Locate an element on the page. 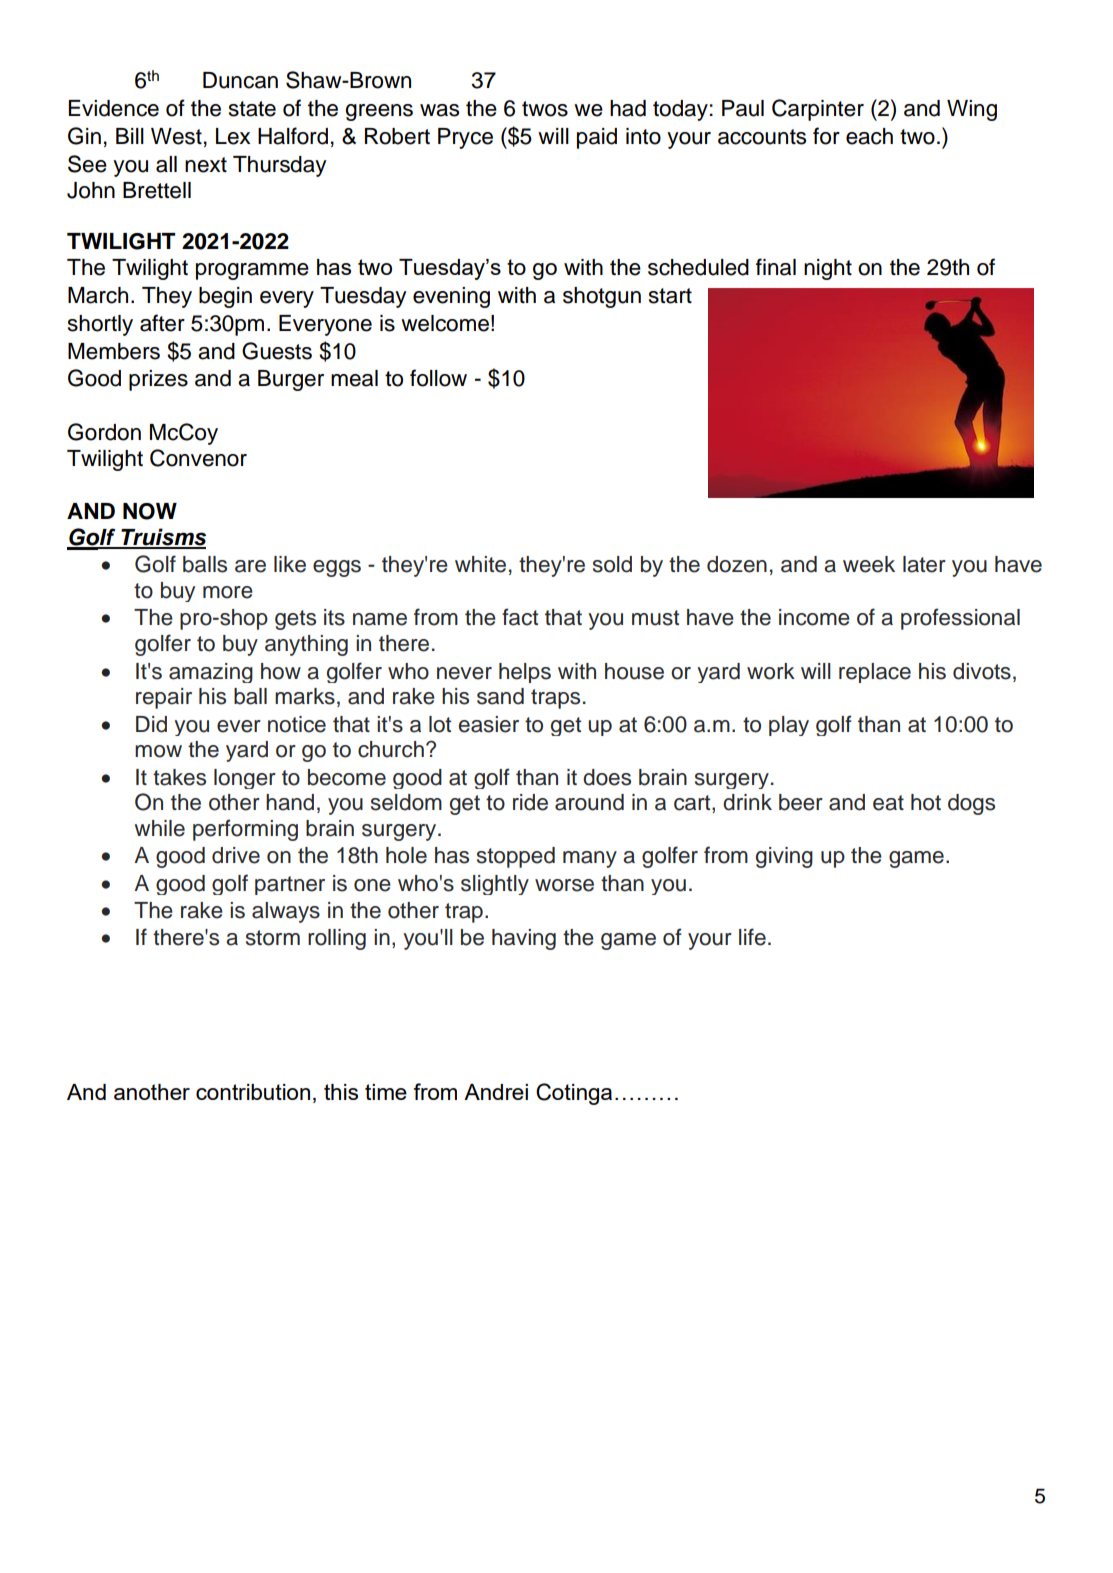 The height and width of the document is (1573, 1113). West is located at coordinates (176, 136).
